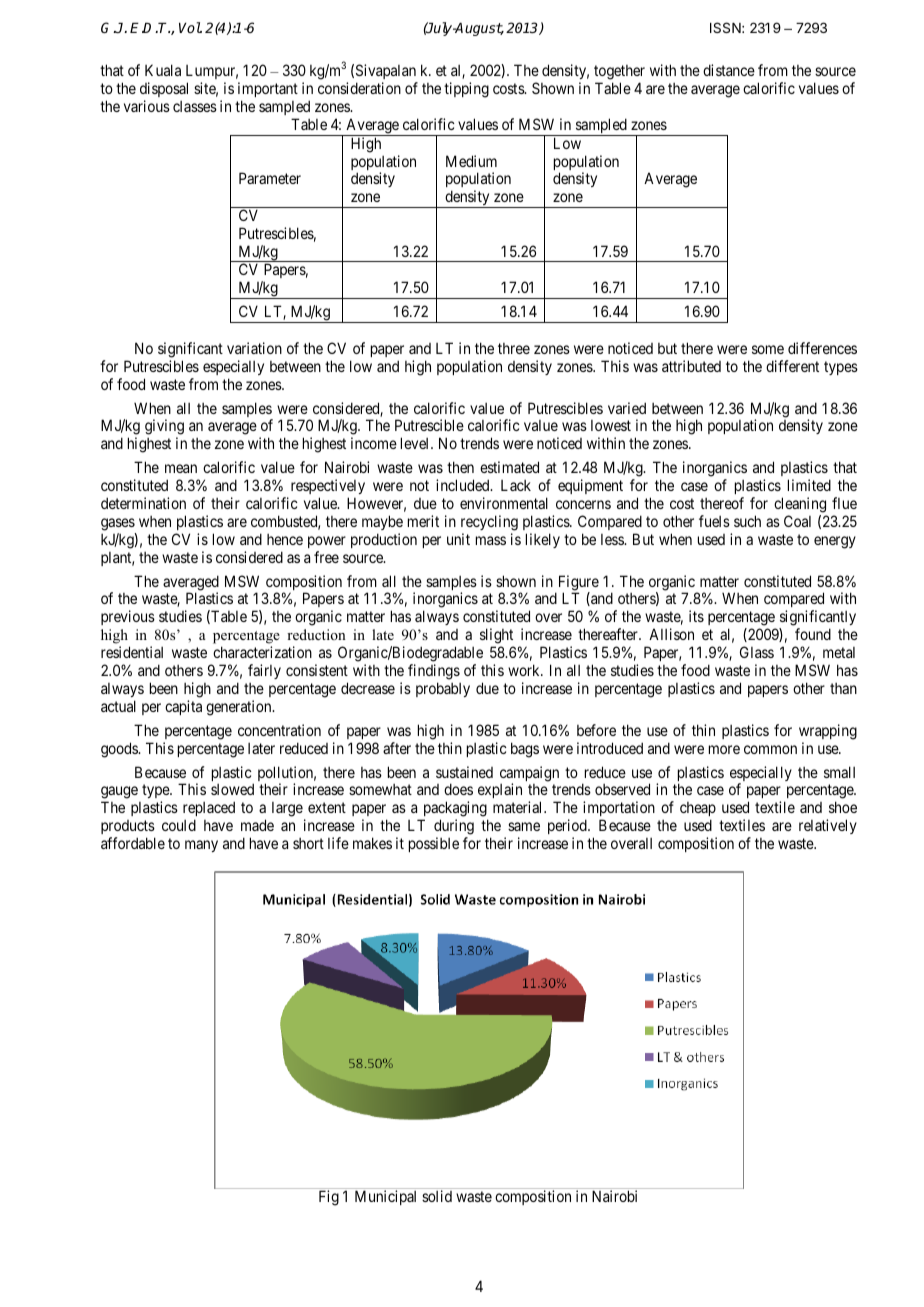 This screenshot has width=924, height=1307. What do you see at coordinates (504, 503) in the screenshot?
I see `environmental` at bounding box center [504, 503].
